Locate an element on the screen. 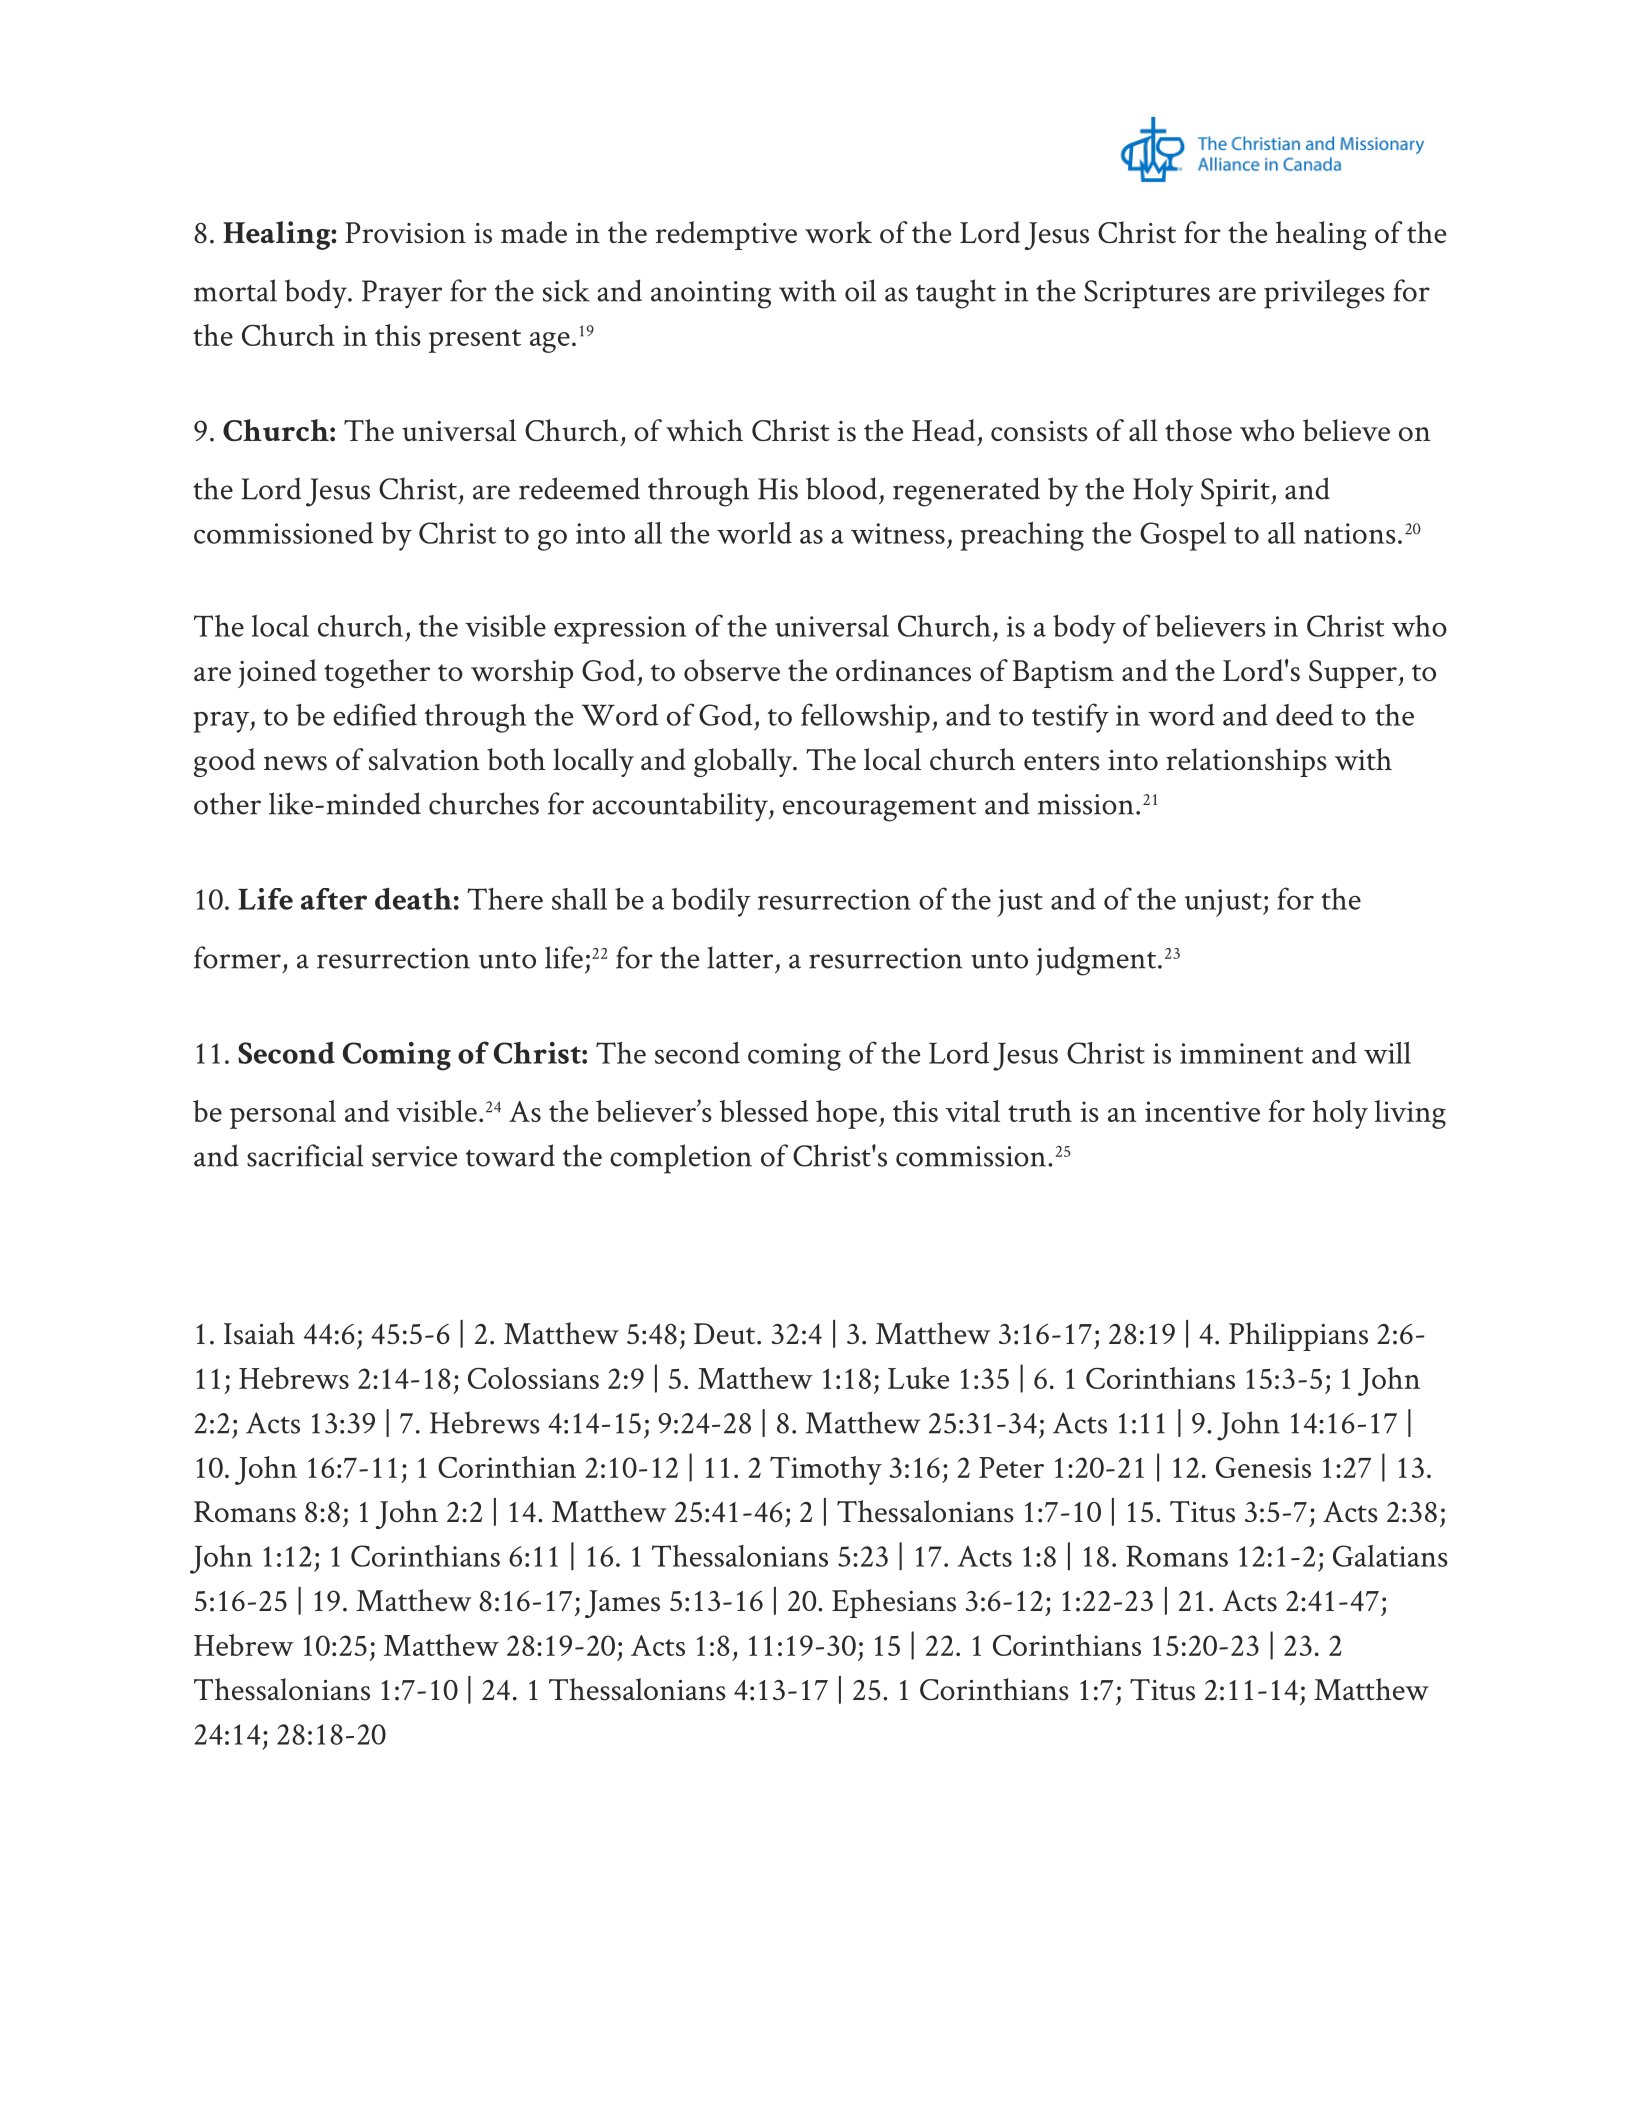  Provision is located at coordinates (405, 233).
